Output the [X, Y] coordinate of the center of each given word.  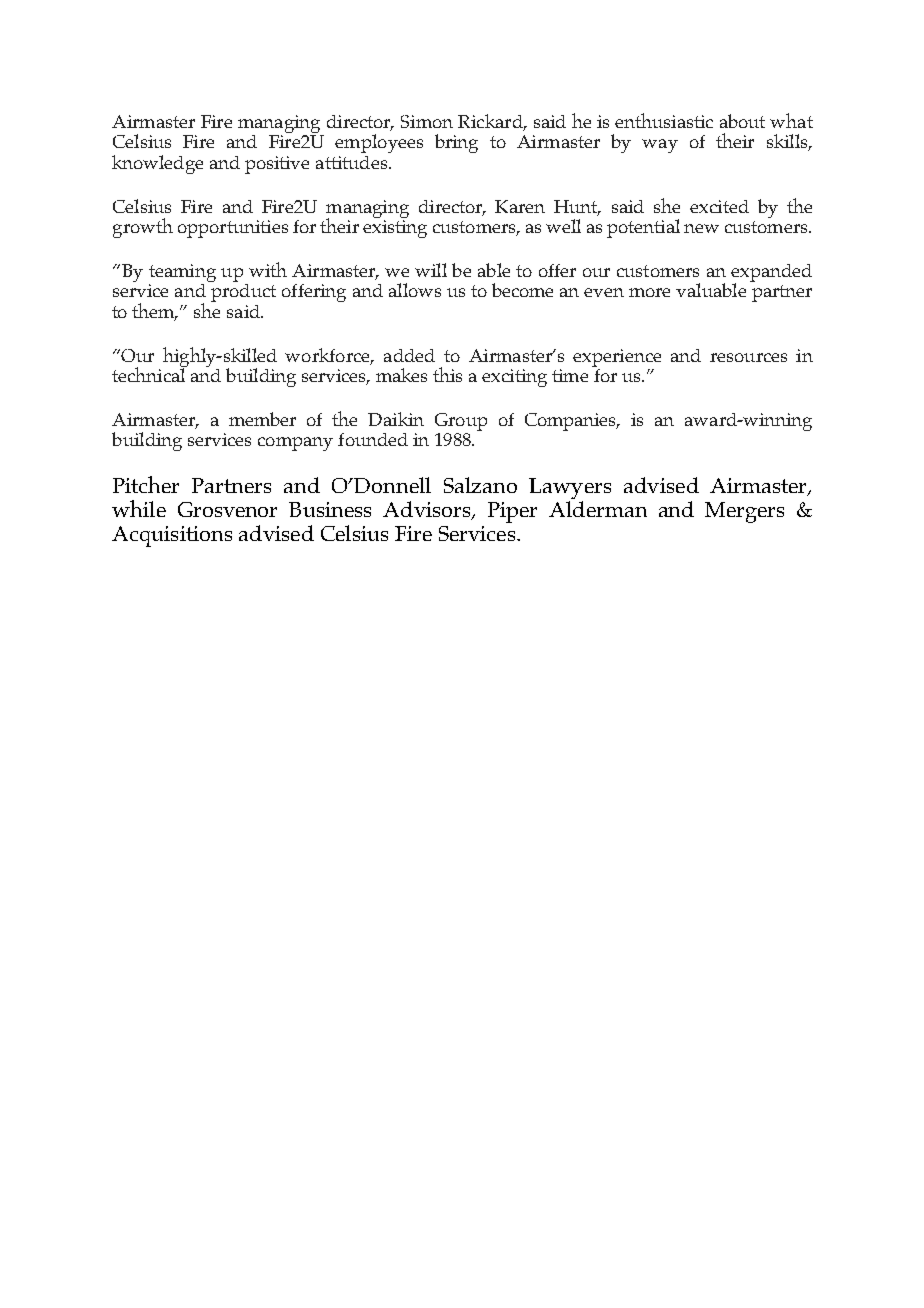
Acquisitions [172, 536]
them [155, 311]
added [409, 355]
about [742, 121]
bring [456, 143]
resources [748, 357]
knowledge [157, 164]
